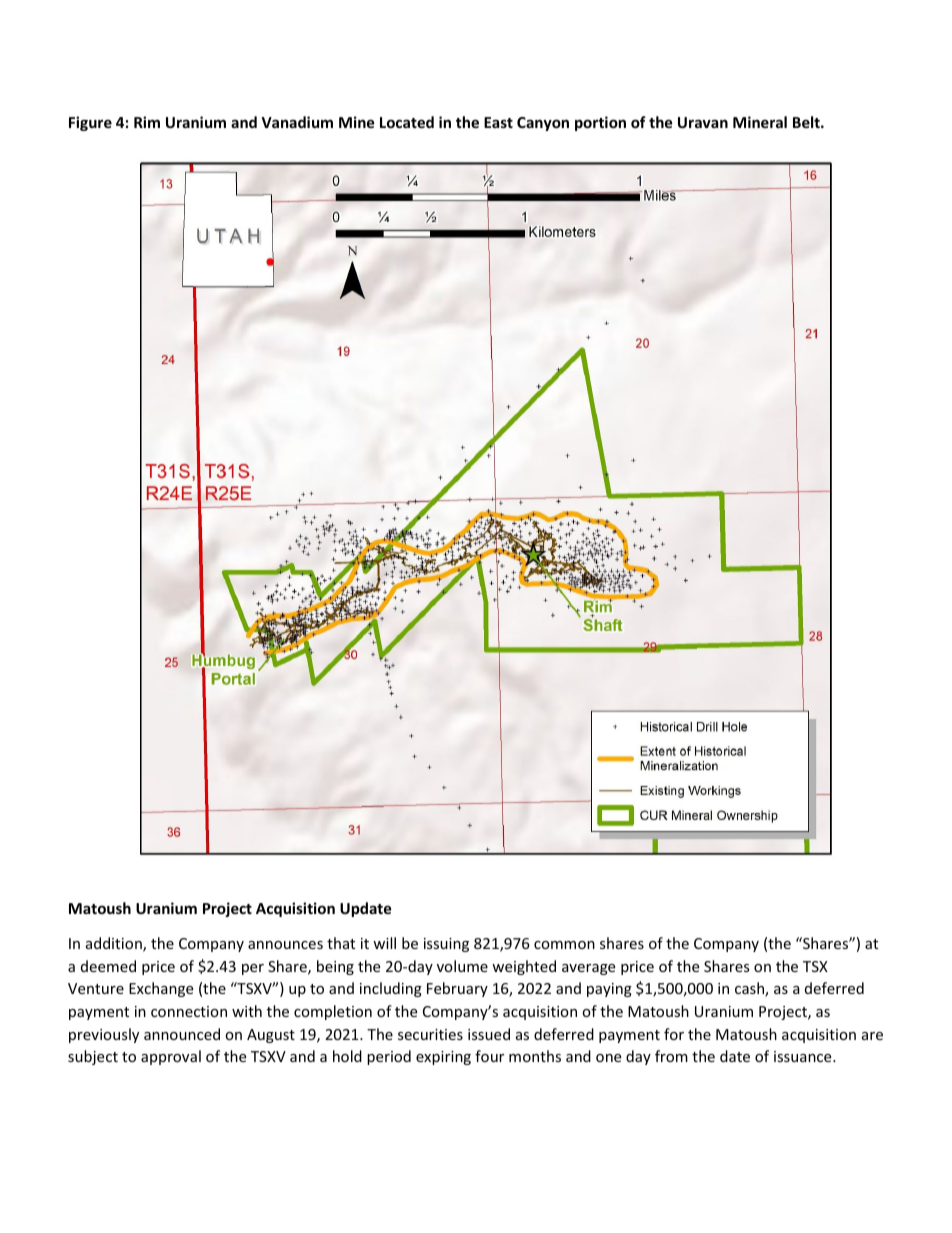 This document has width=952, height=1233. What do you see at coordinates (498, 122) in the document?
I see `East` at bounding box center [498, 122].
